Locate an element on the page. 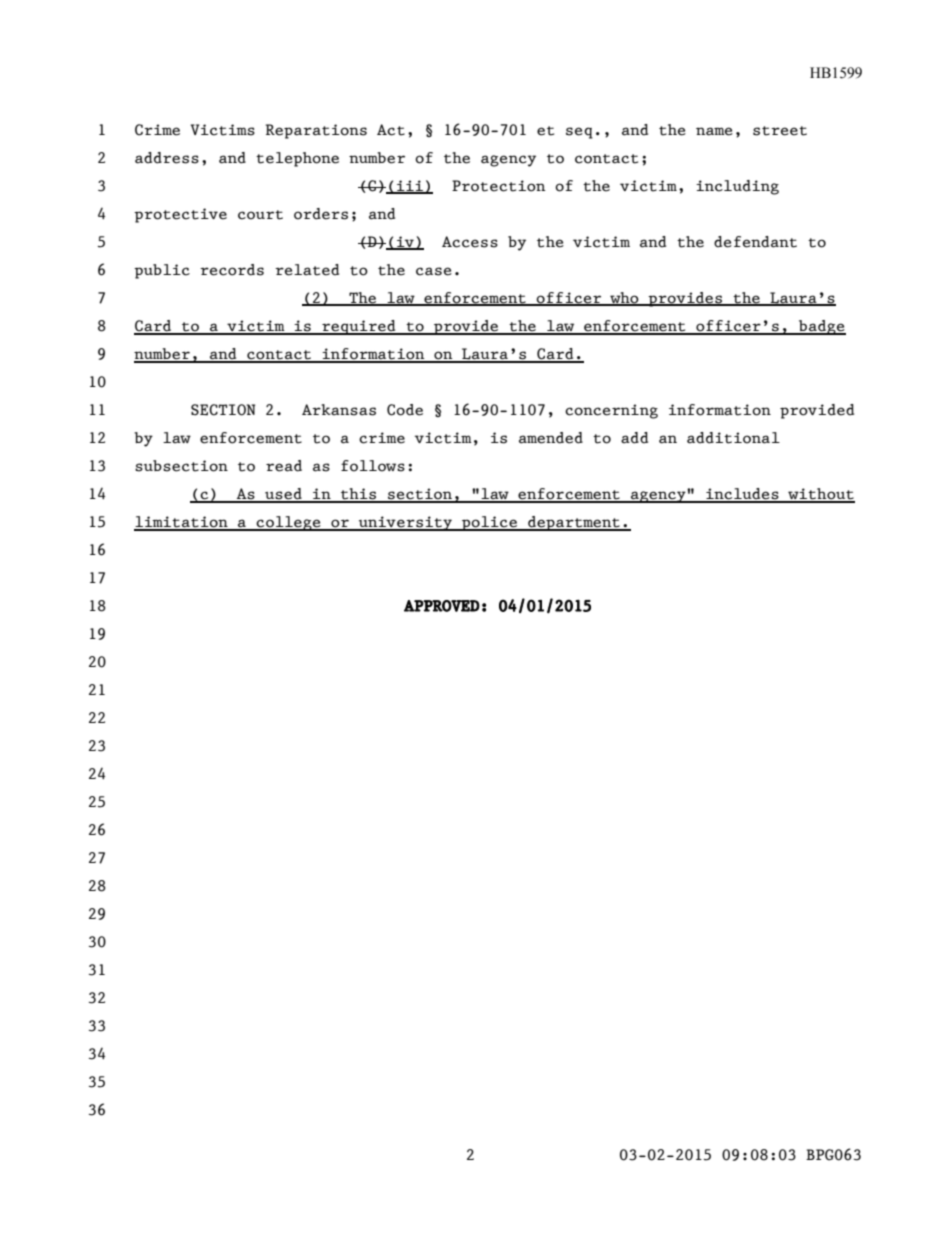  name is located at coordinates (714, 131).
